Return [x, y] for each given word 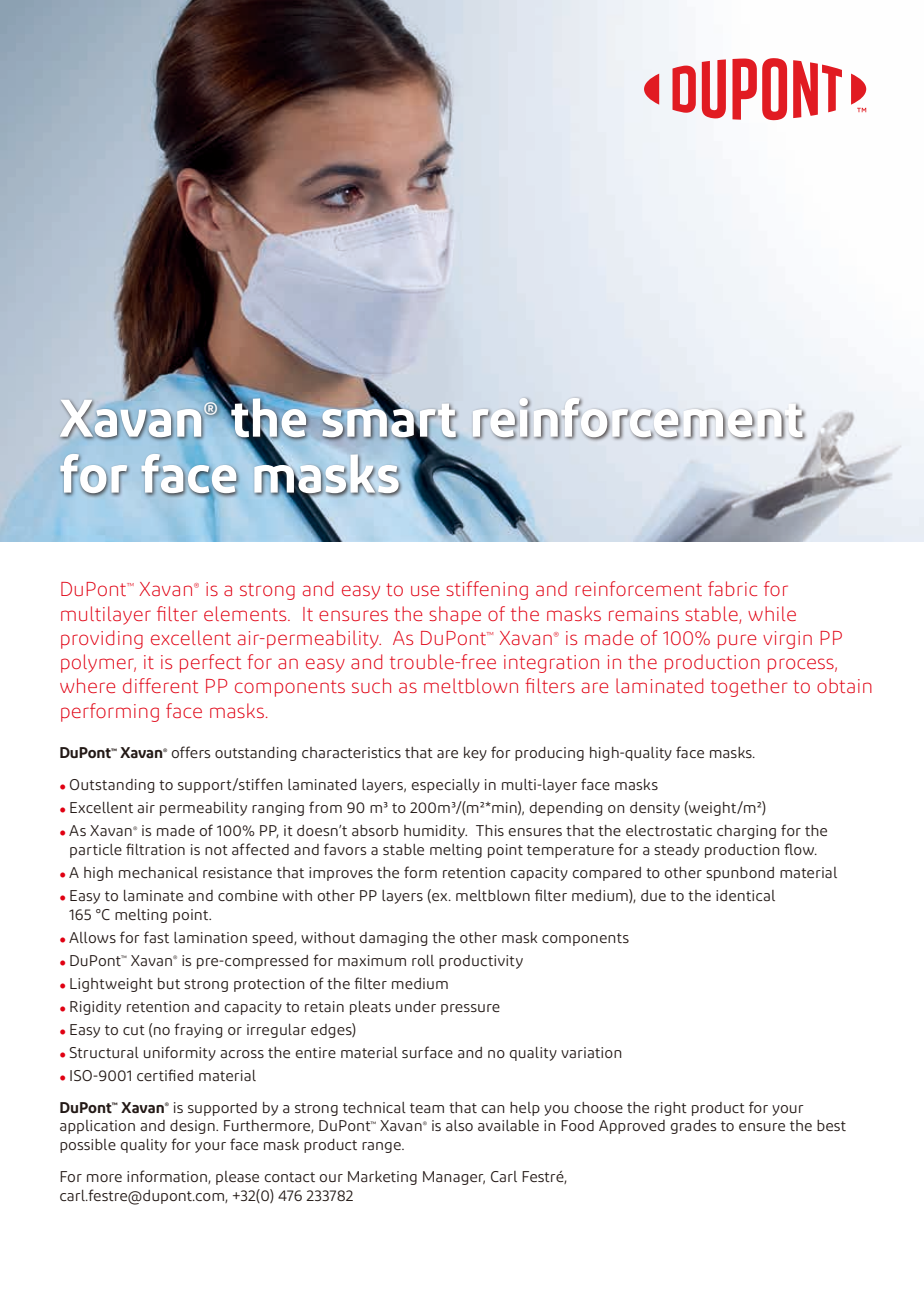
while [772, 613]
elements [246, 613]
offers [190, 752]
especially [445, 786]
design [193, 1127]
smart [390, 420]
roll [423, 960]
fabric [732, 588]
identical [745, 895]
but [169, 983]
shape [455, 615]
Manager [454, 1178]
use [425, 590]
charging [746, 832]
